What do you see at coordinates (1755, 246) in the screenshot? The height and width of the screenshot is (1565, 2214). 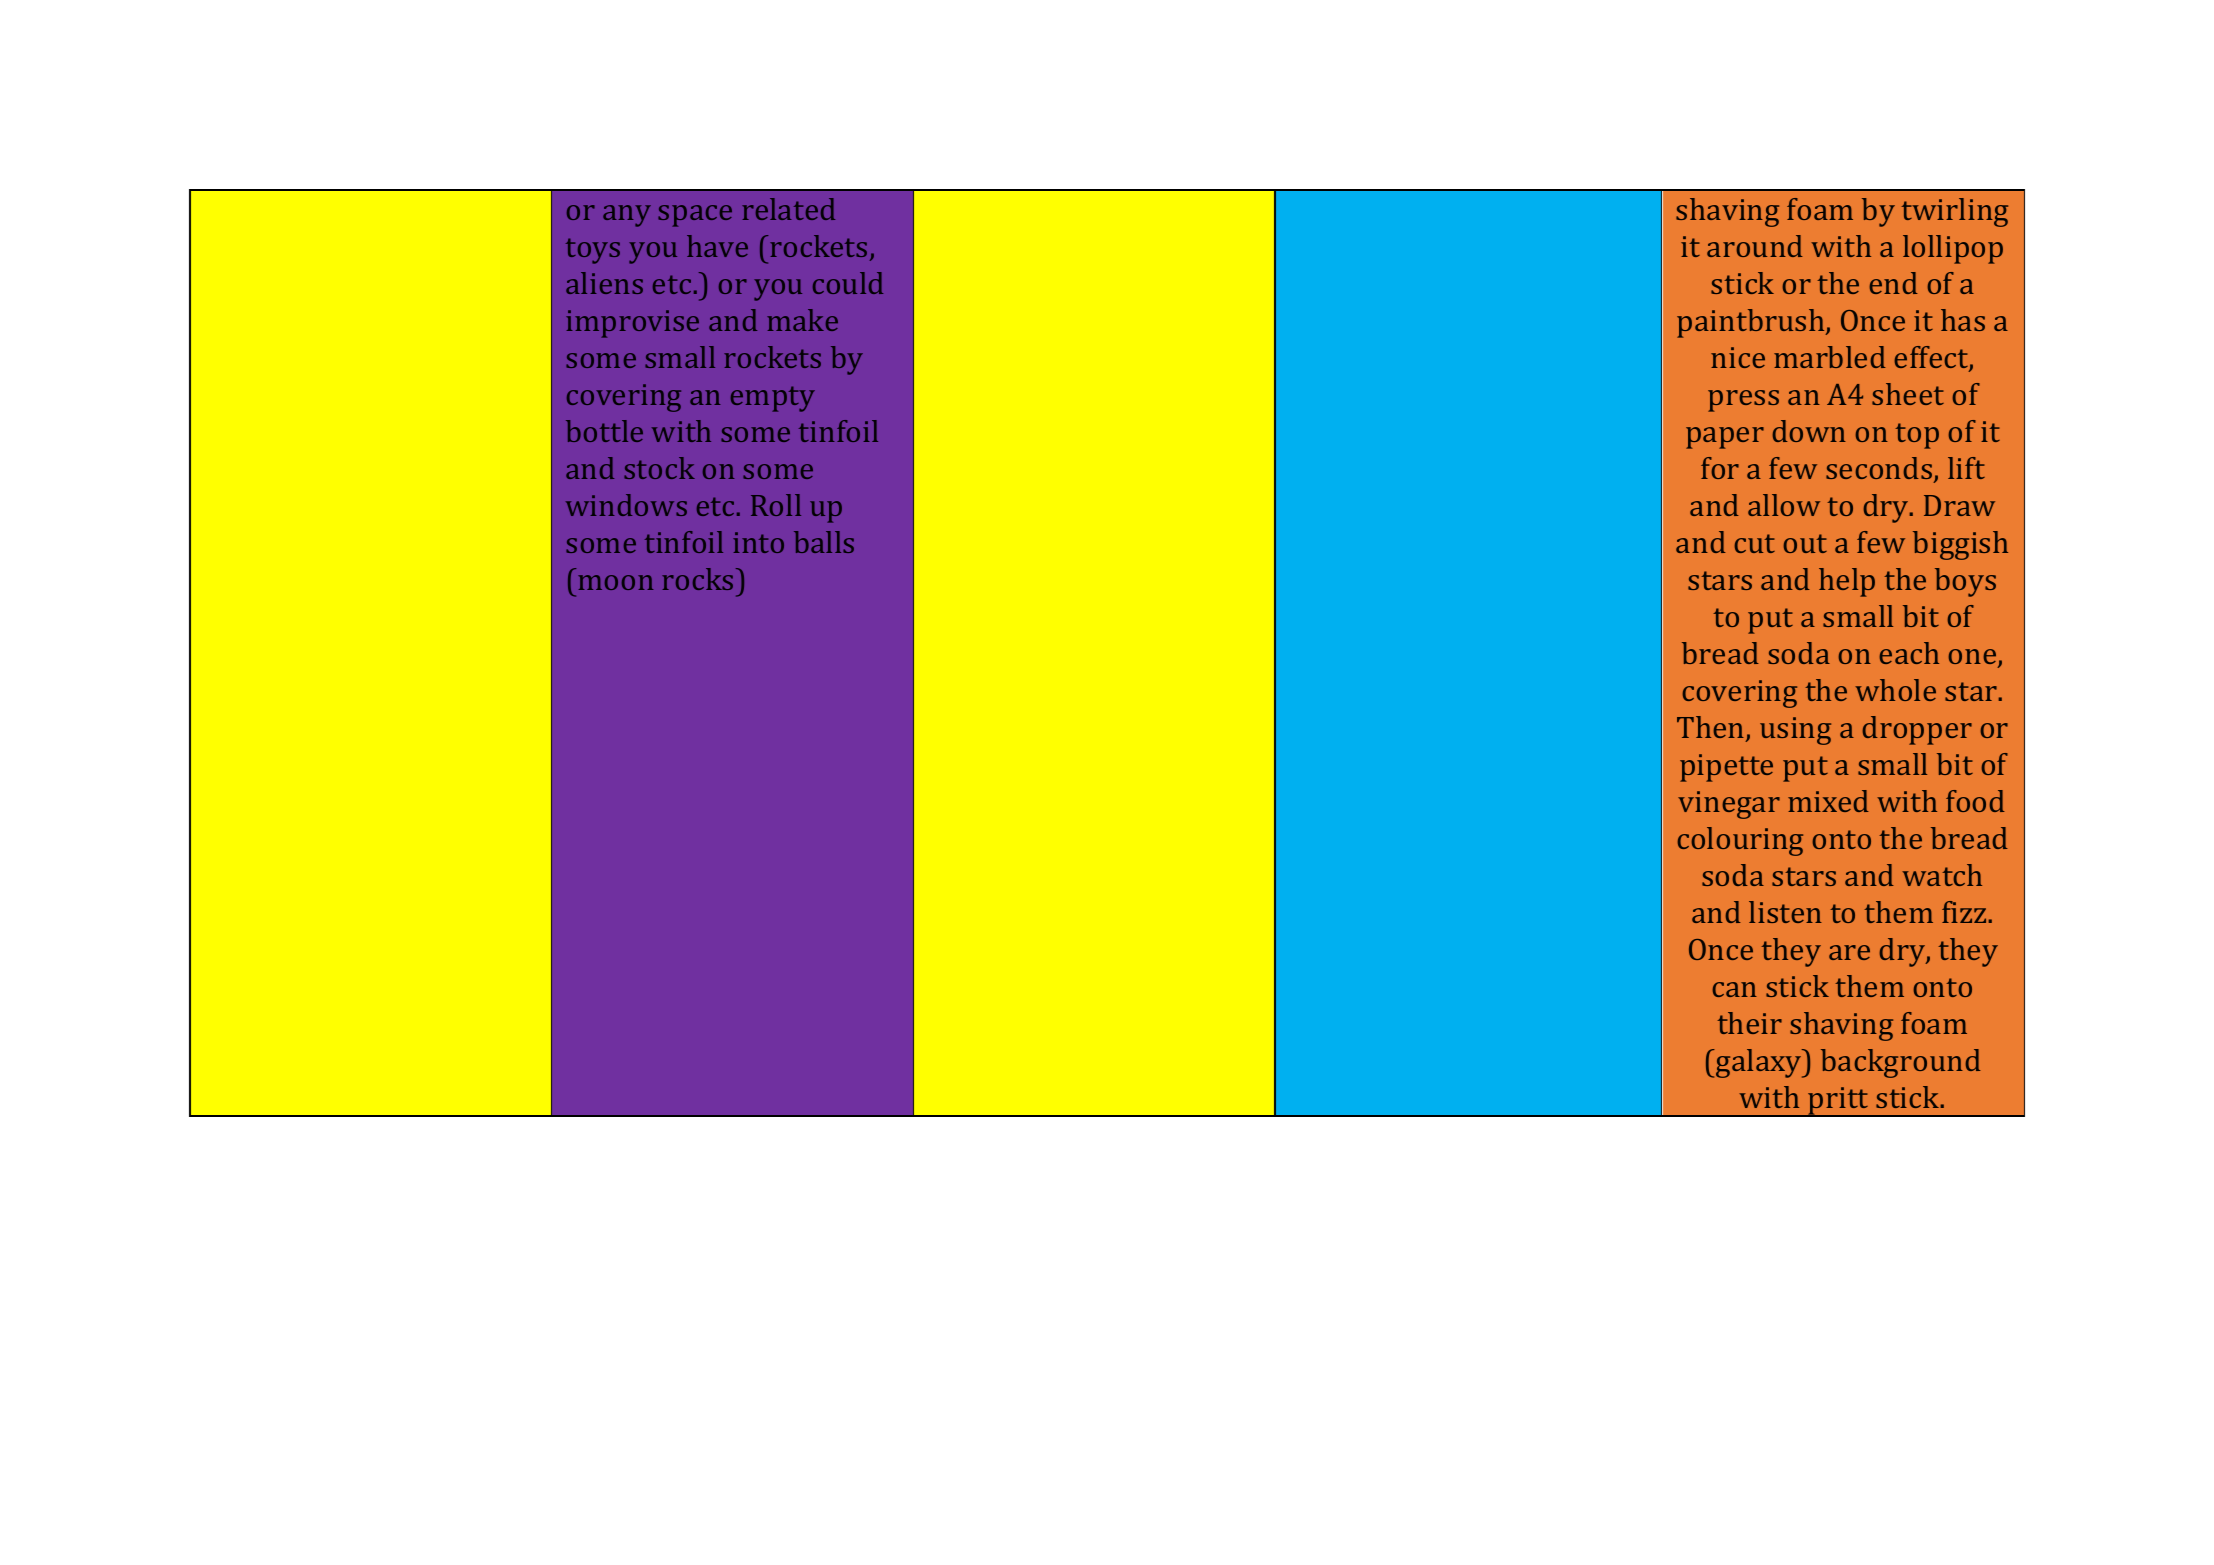 I see `around` at bounding box center [1755, 246].
